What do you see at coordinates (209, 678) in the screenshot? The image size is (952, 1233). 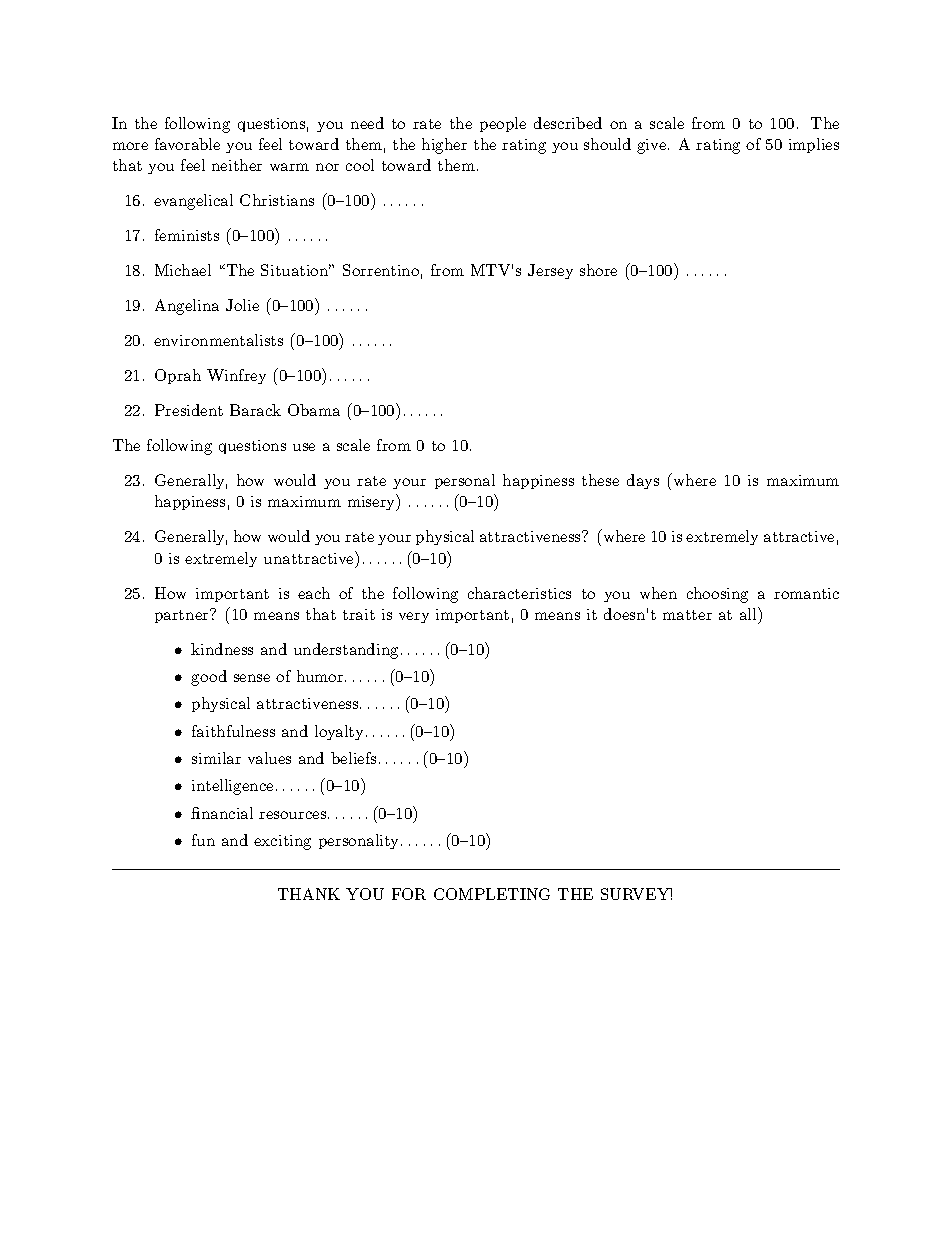 I see `good` at bounding box center [209, 678].
